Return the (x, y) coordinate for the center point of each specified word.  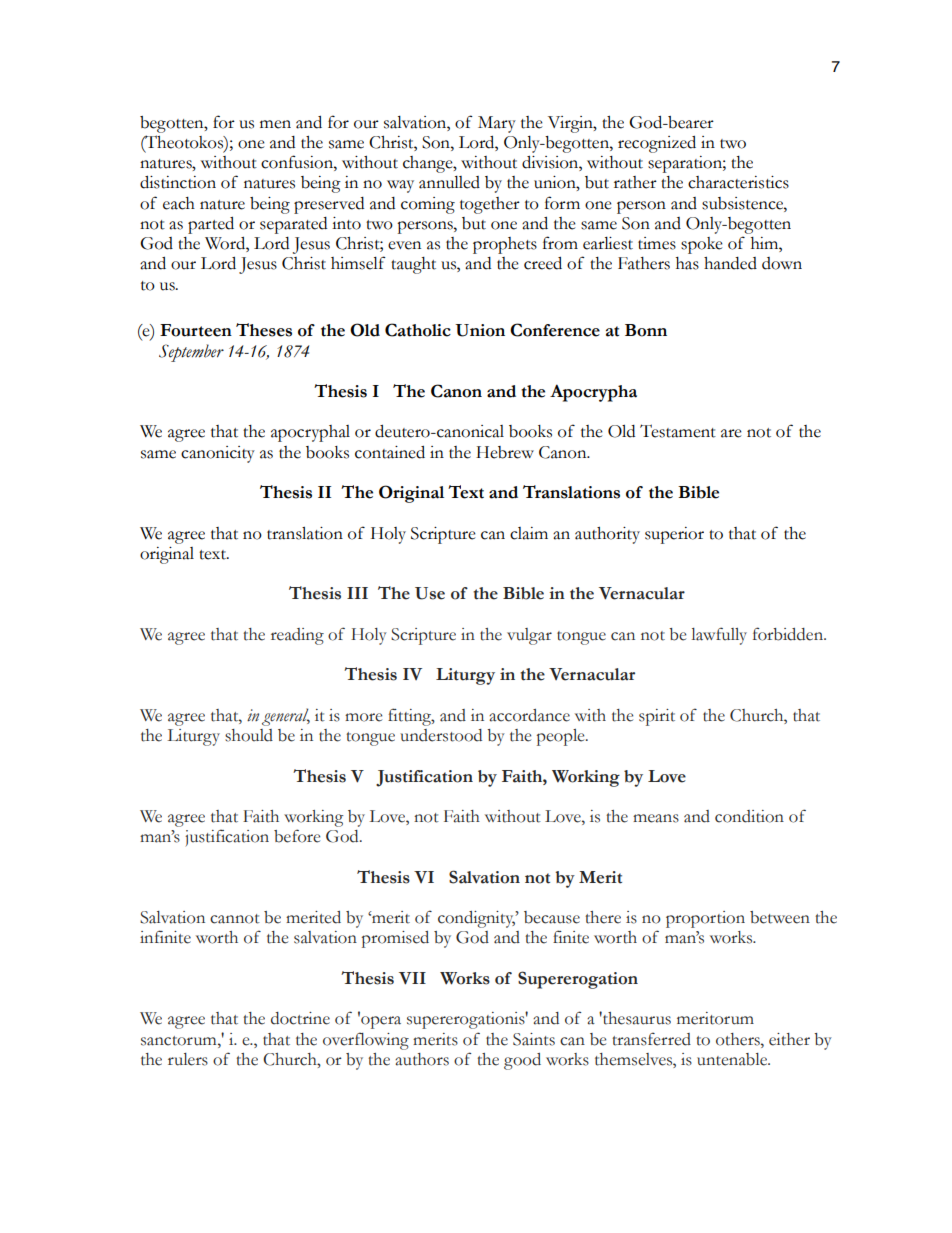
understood (441, 735)
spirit (657, 717)
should (249, 735)
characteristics (738, 182)
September (191, 353)
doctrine (300, 1018)
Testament (678, 431)
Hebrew (505, 452)
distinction (178, 182)
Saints (534, 1039)
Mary (497, 124)
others (739, 1039)
